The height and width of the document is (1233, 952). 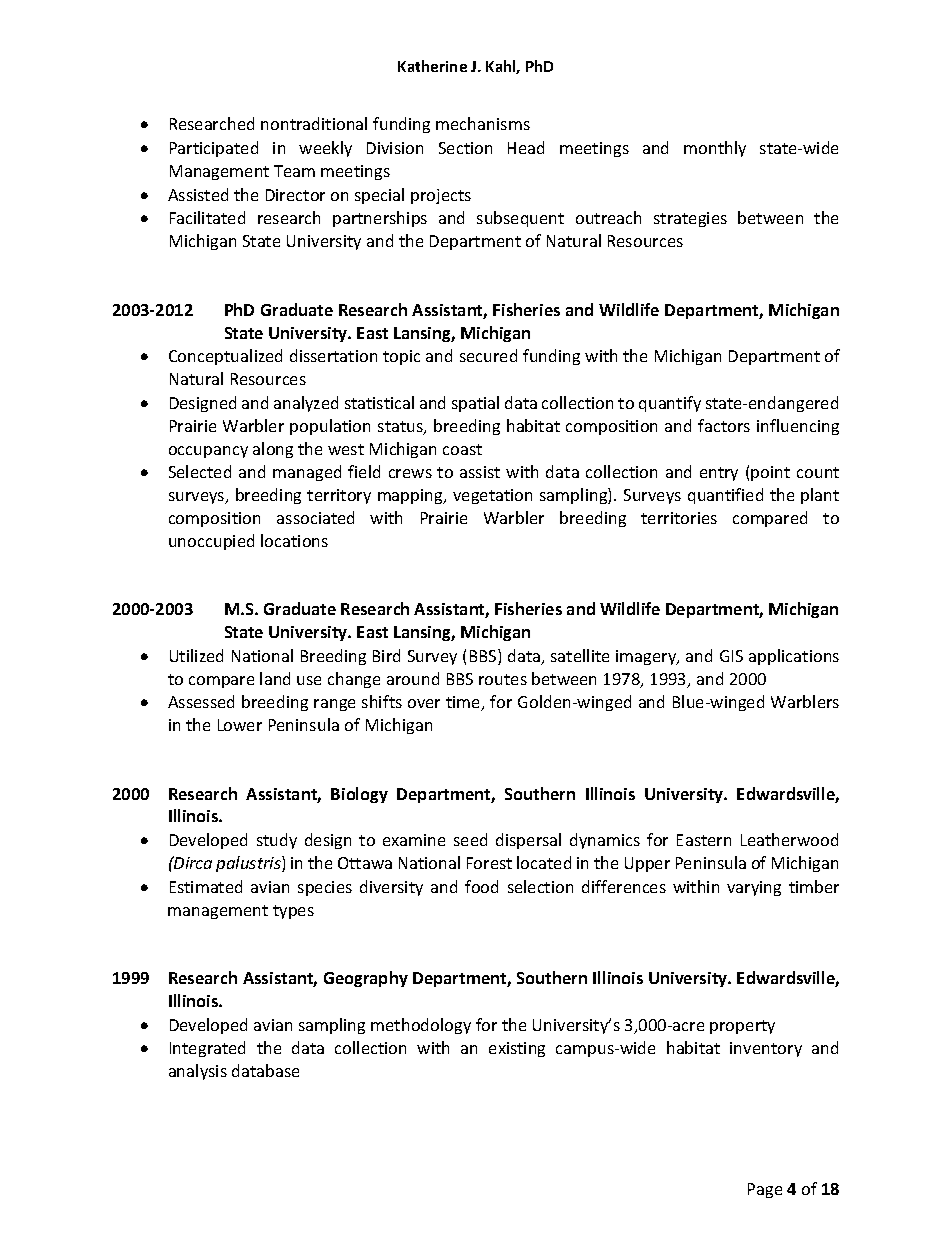 I want to click on existing, so click(x=517, y=1049).
